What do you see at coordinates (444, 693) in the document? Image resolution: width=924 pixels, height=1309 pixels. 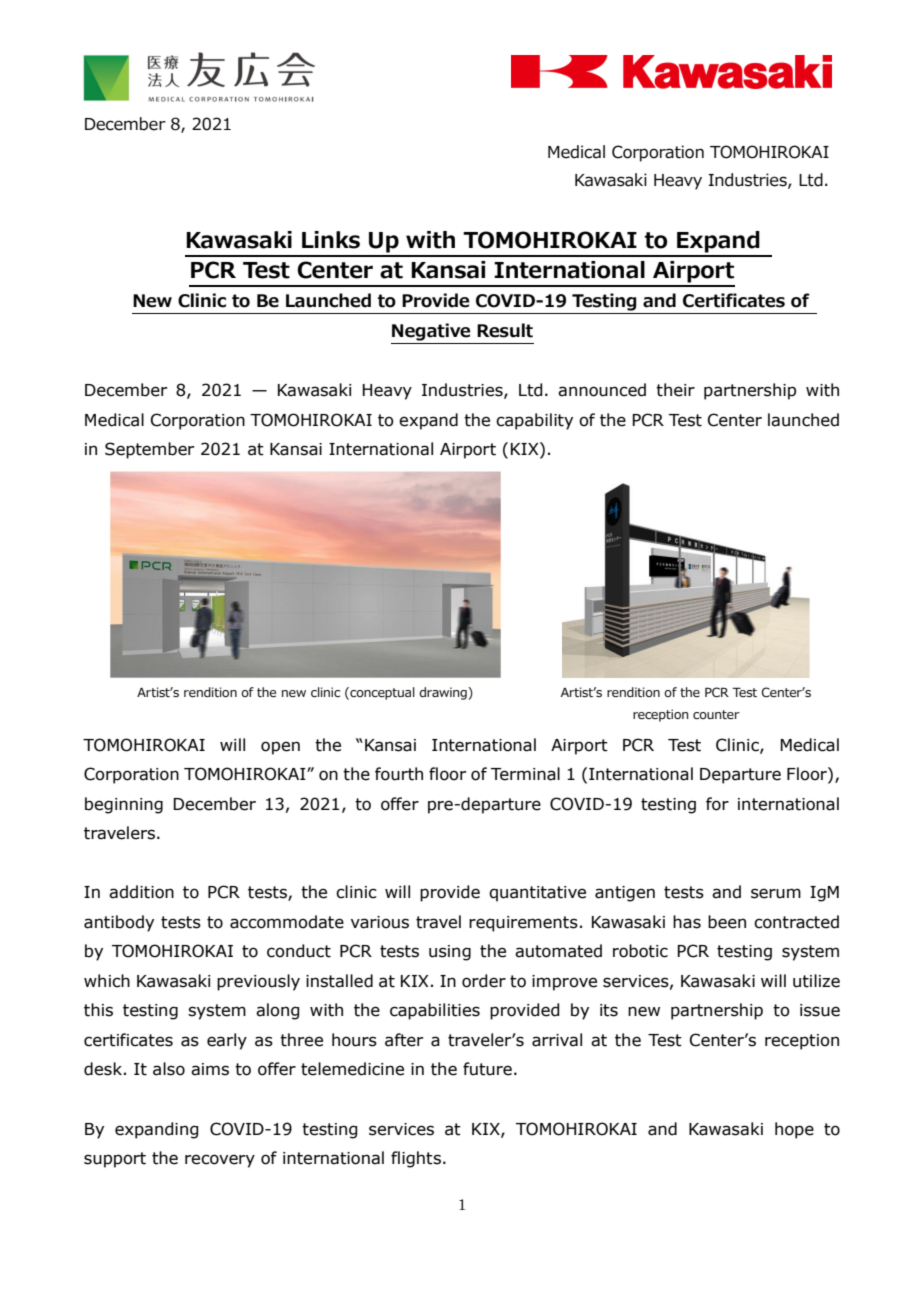 I see `drawing` at bounding box center [444, 693].
